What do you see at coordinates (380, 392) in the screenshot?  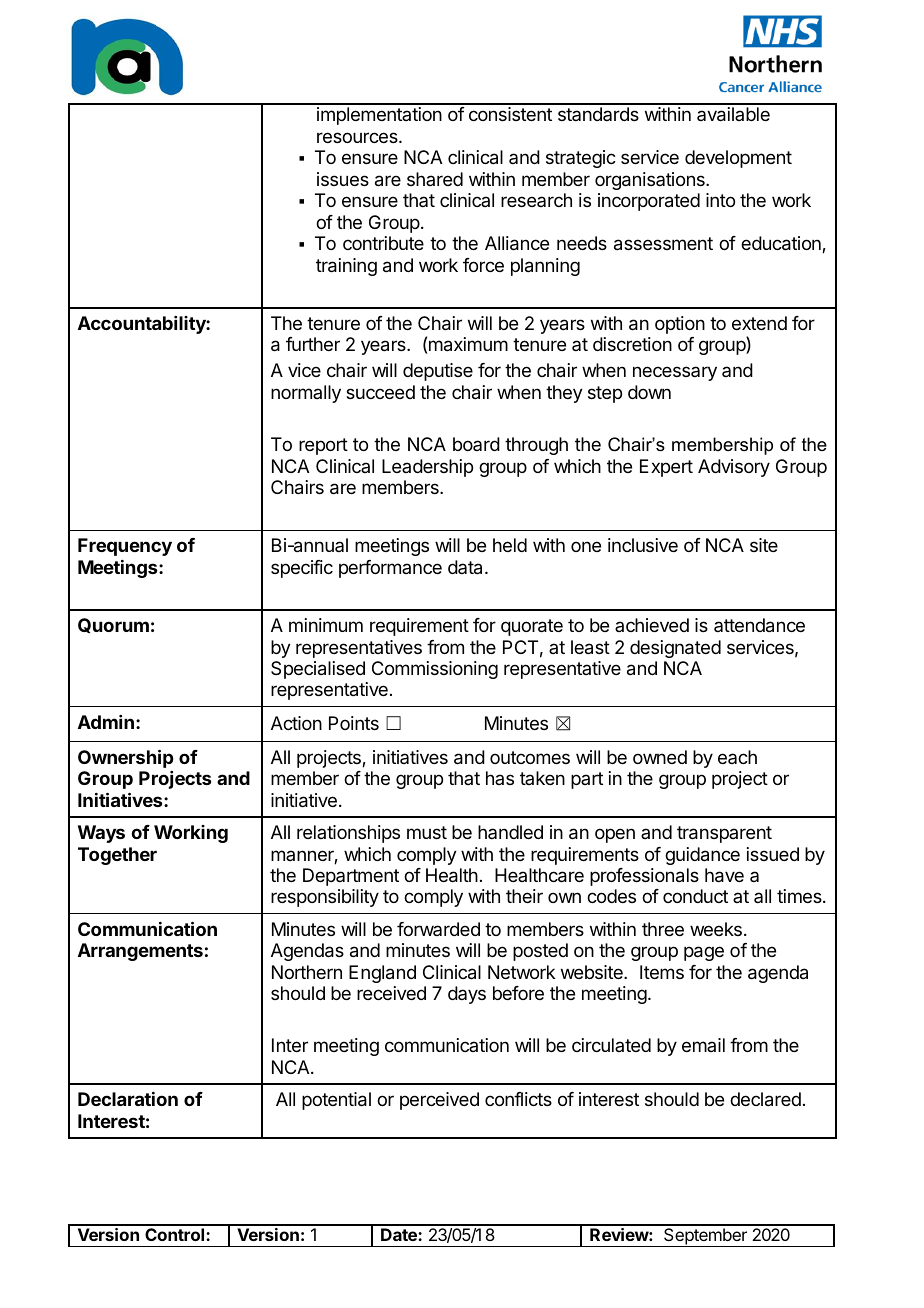 I see `succeed` at bounding box center [380, 392].
